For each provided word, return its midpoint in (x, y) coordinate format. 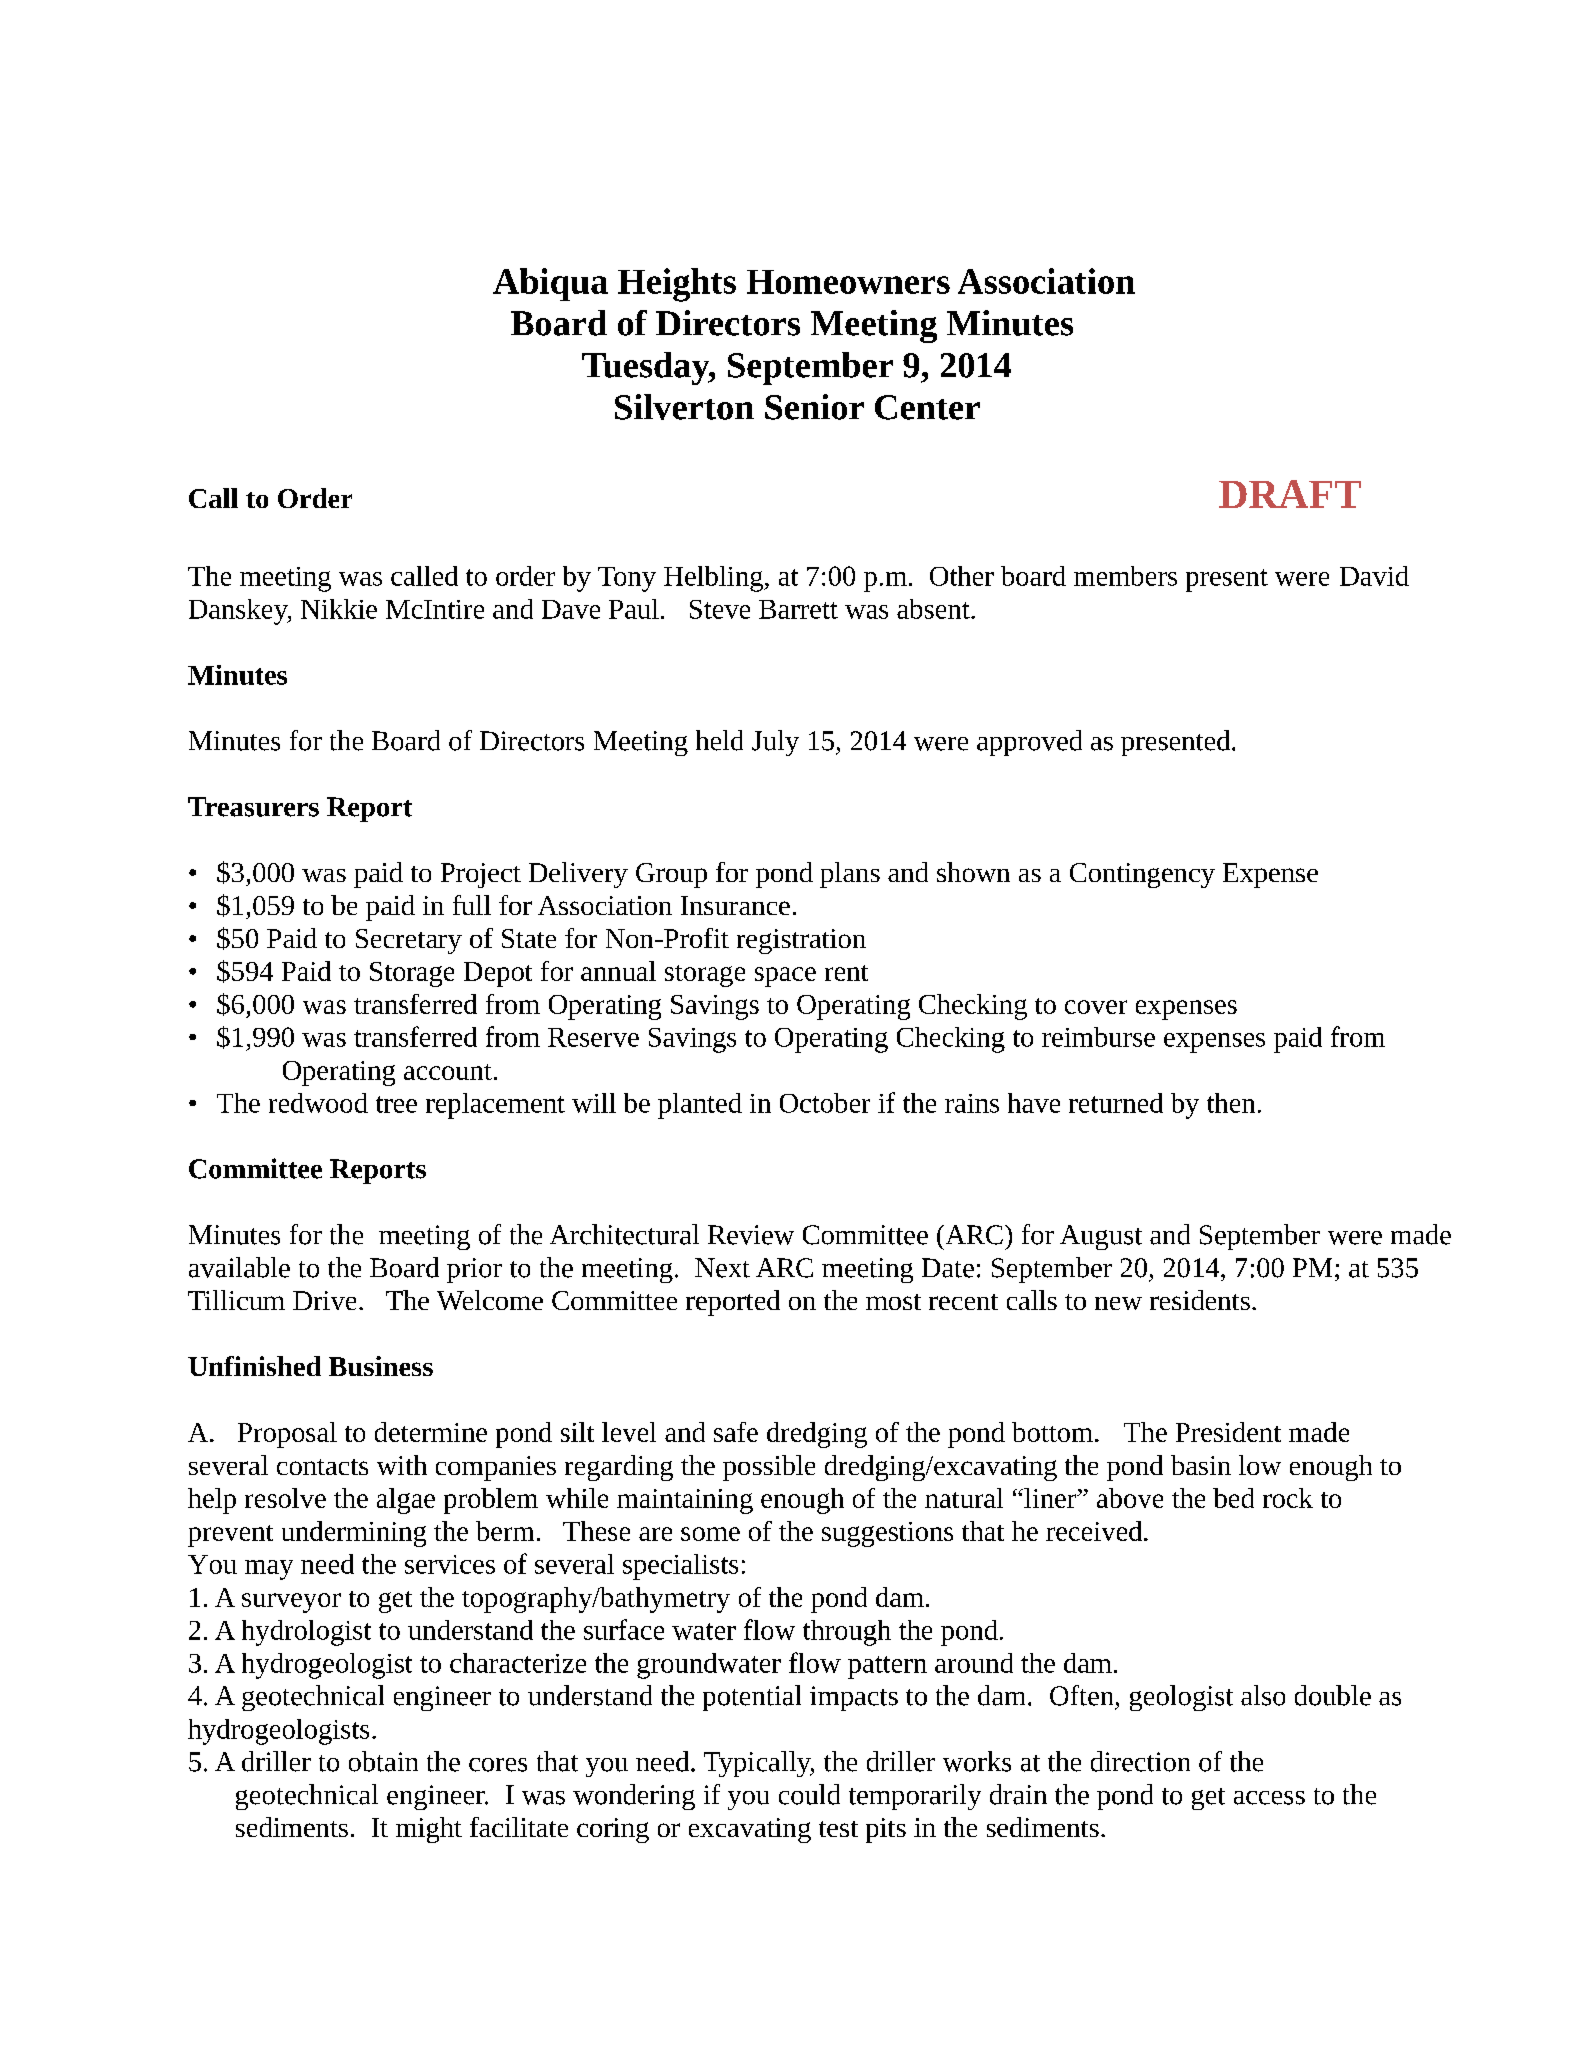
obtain (383, 1761)
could (809, 1794)
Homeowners (848, 282)
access (1269, 1798)
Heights (677, 285)
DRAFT (1290, 494)
